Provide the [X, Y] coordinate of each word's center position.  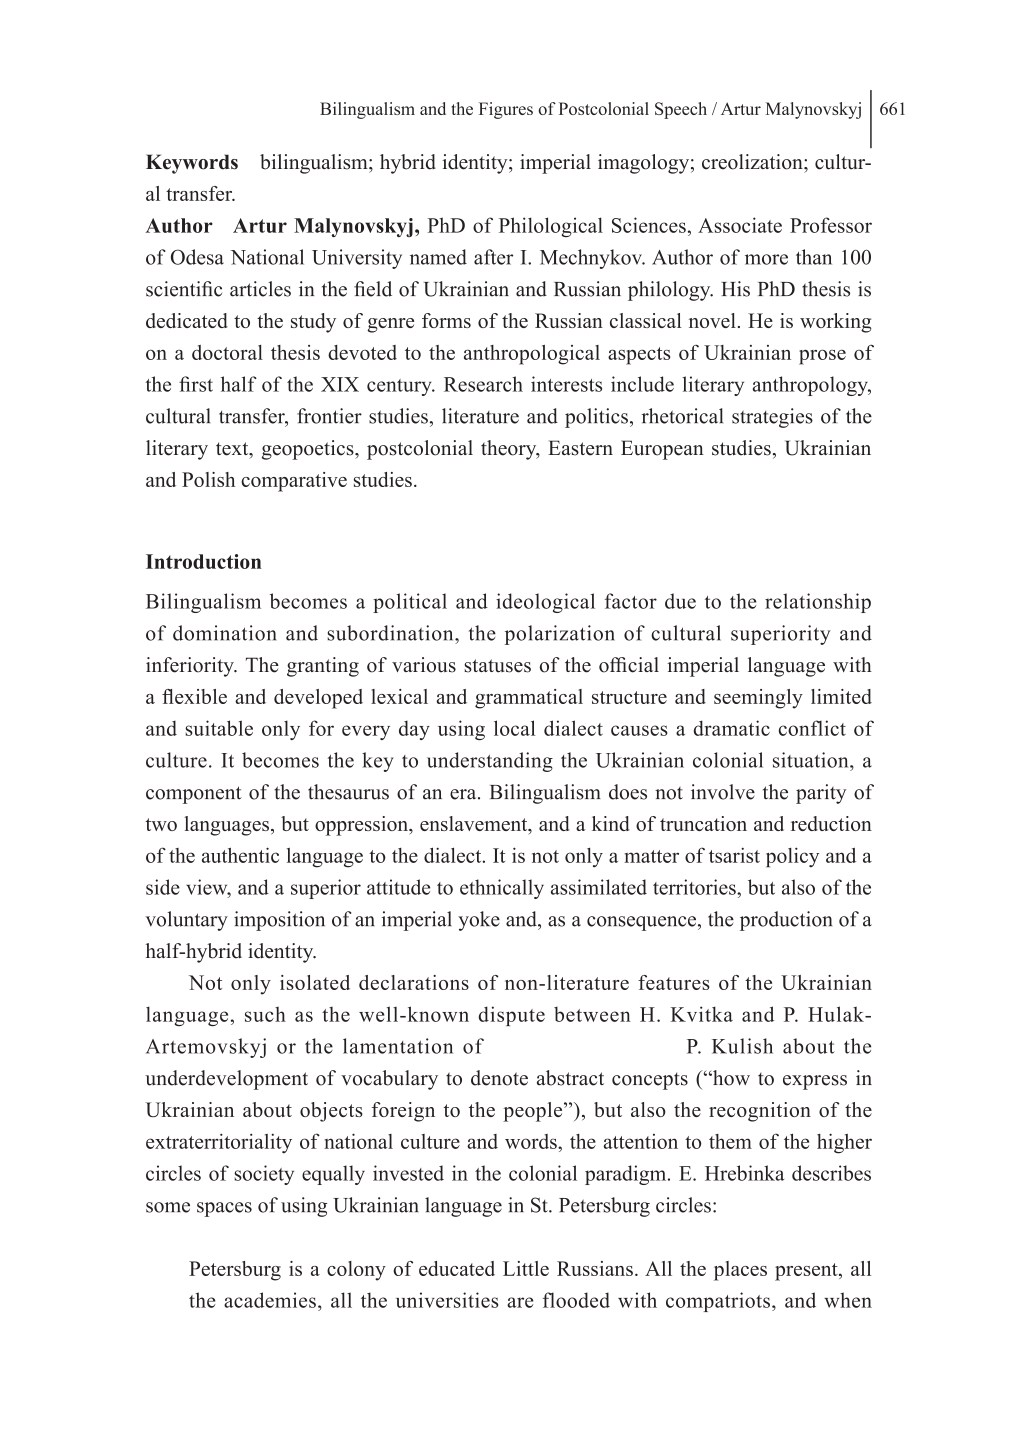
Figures [506, 110]
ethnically [502, 889]
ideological [545, 603]
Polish [208, 479]
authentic [240, 855]
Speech [681, 110]
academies [270, 1300]
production [786, 921]
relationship [818, 603]
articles [260, 289]
